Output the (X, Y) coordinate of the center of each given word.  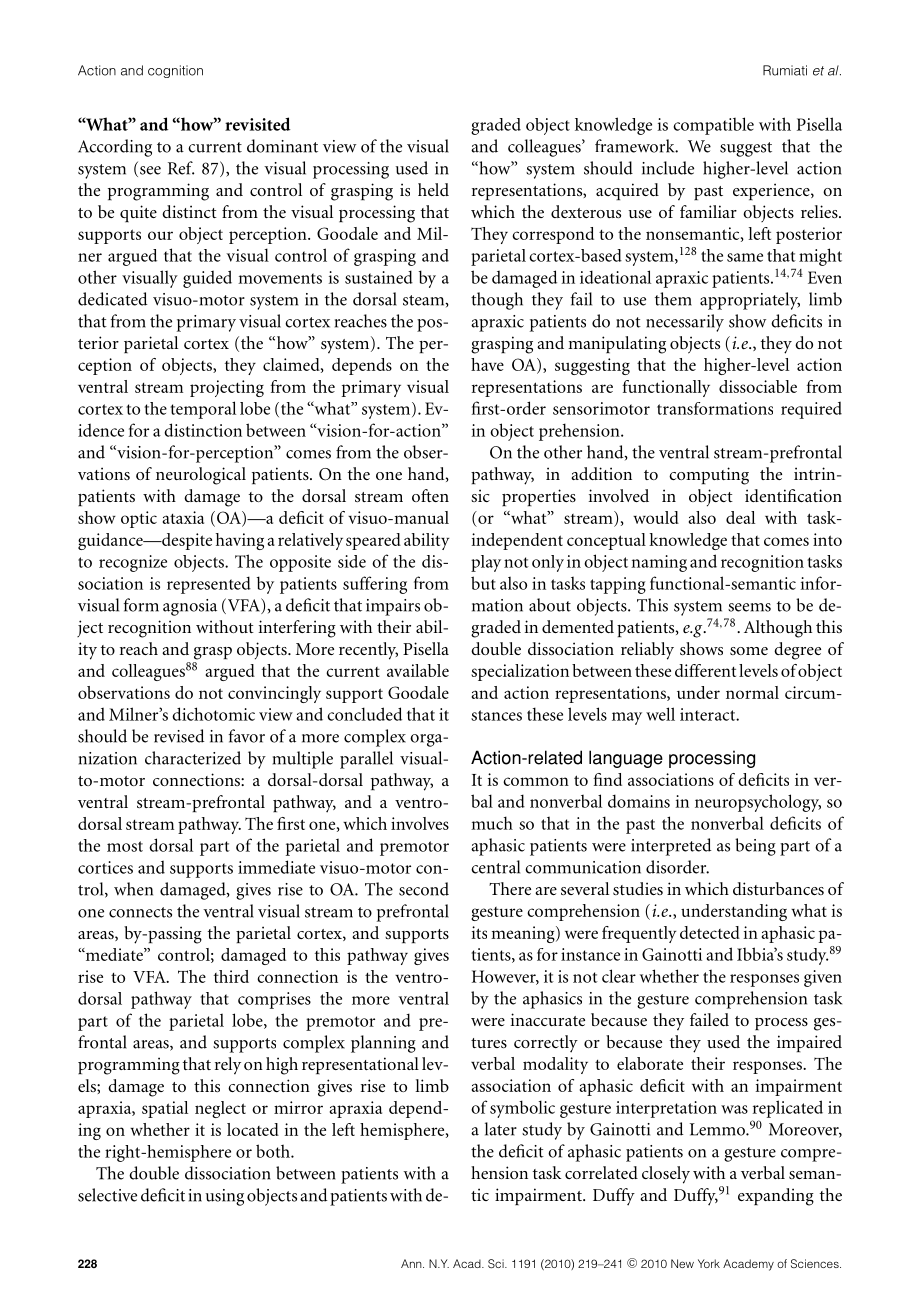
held (433, 189)
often (430, 495)
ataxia (183, 517)
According (115, 148)
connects (140, 912)
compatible (713, 126)
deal (740, 517)
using (225, 1197)
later (501, 1129)
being (755, 847)
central (495, 867)
